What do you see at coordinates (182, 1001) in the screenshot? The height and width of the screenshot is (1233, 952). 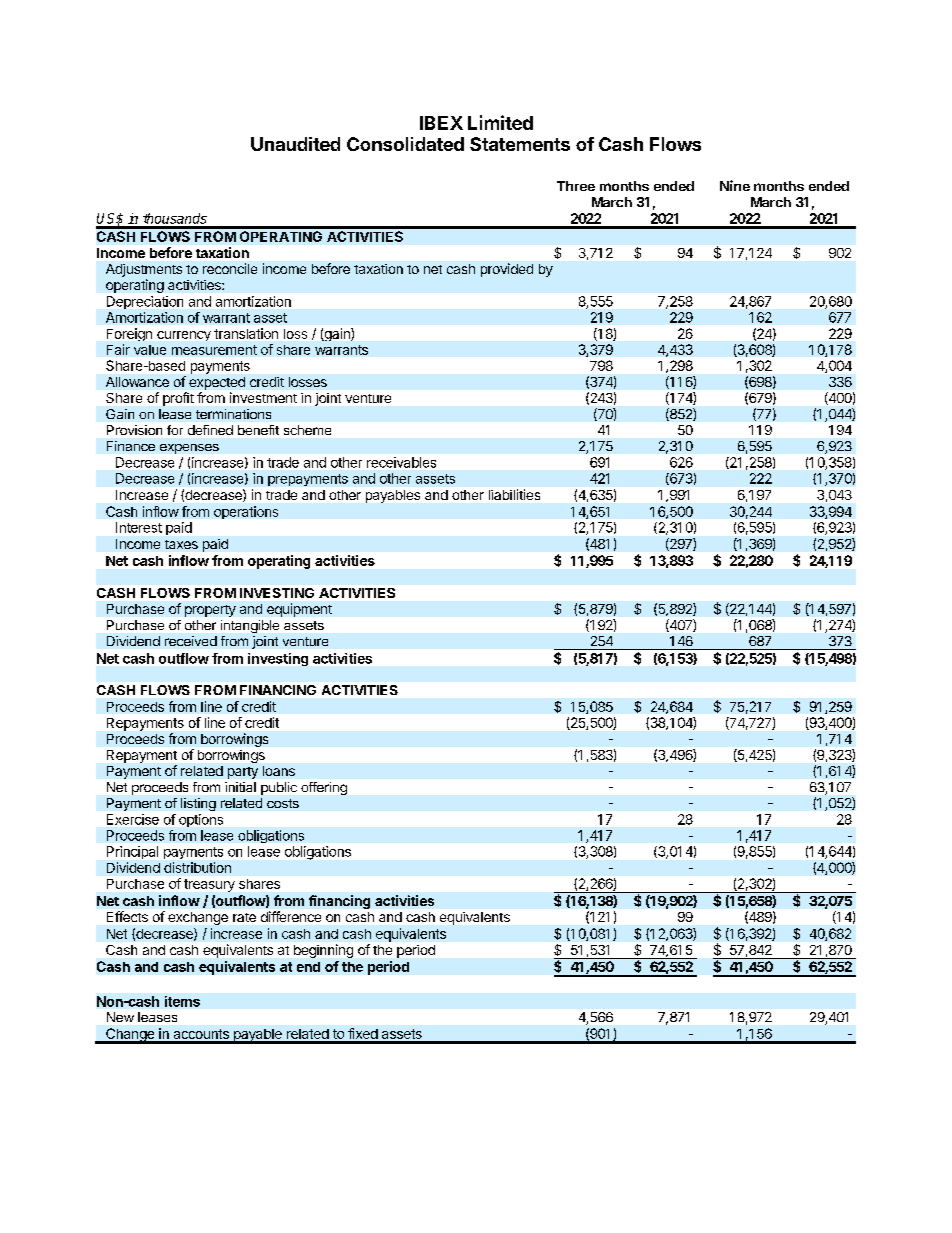 I see `items` at bounding box center [182, 1001].
